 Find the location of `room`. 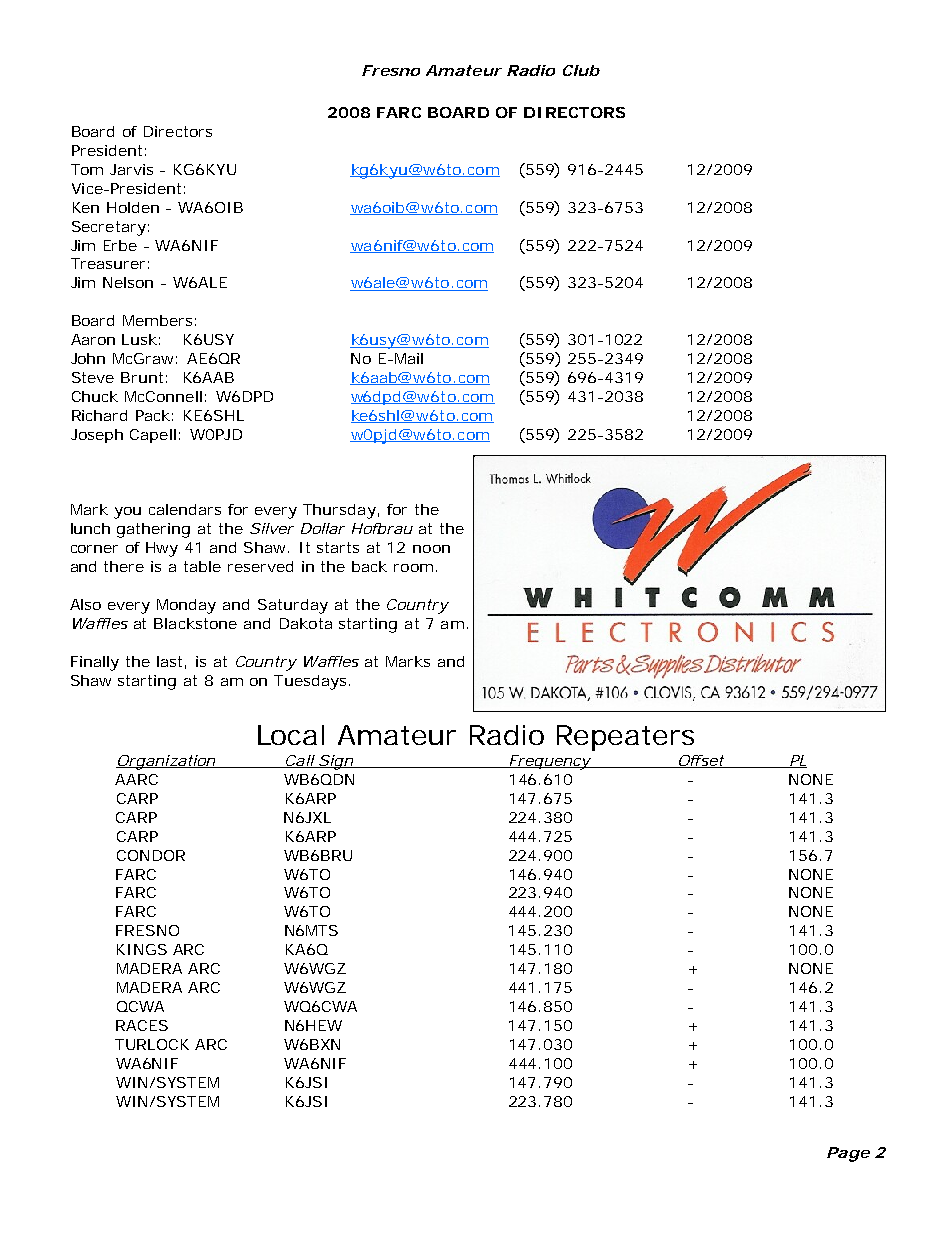

room is located at coordinates (413, 568).
